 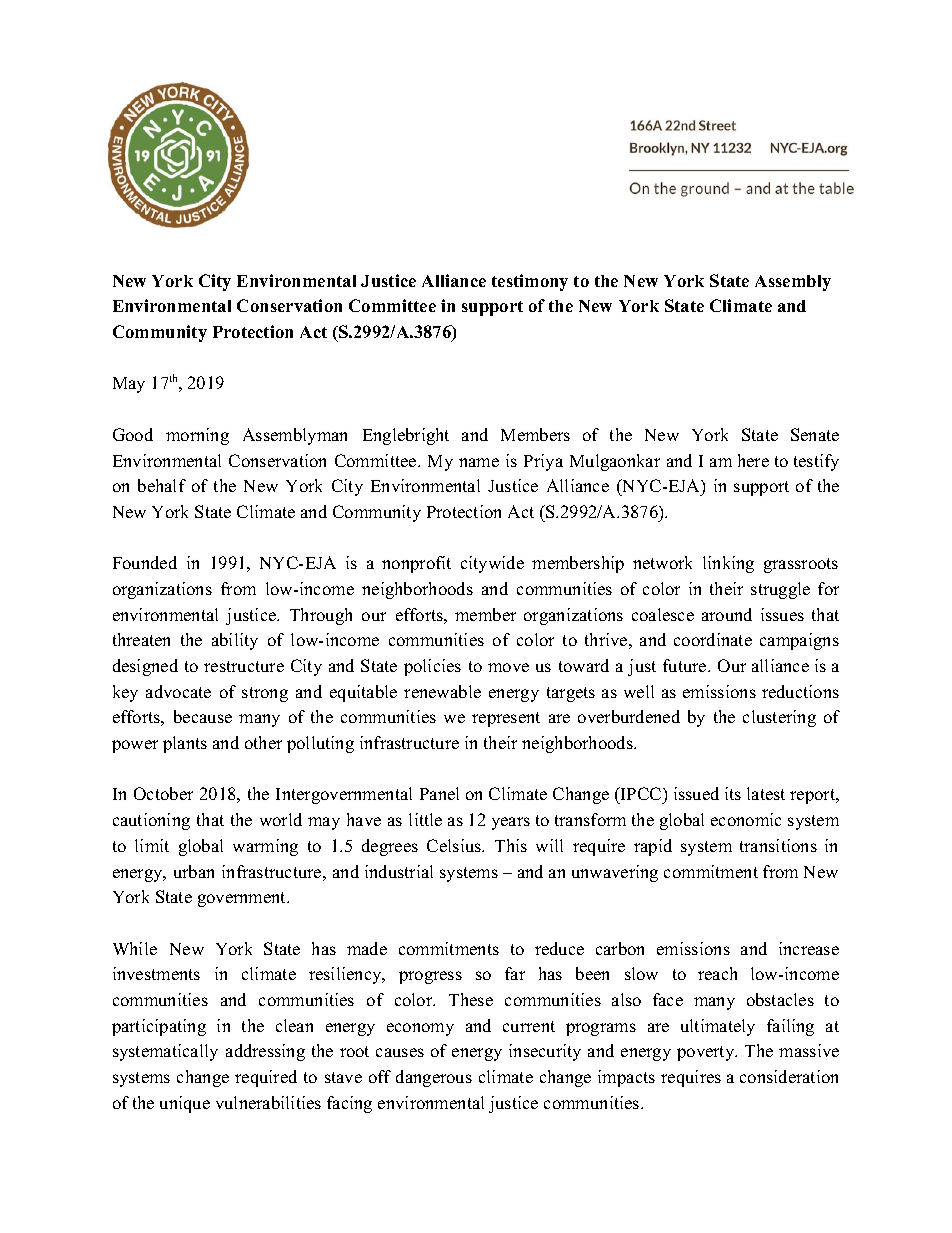 I want to click on cautioning, so click(x=151, y=821).
